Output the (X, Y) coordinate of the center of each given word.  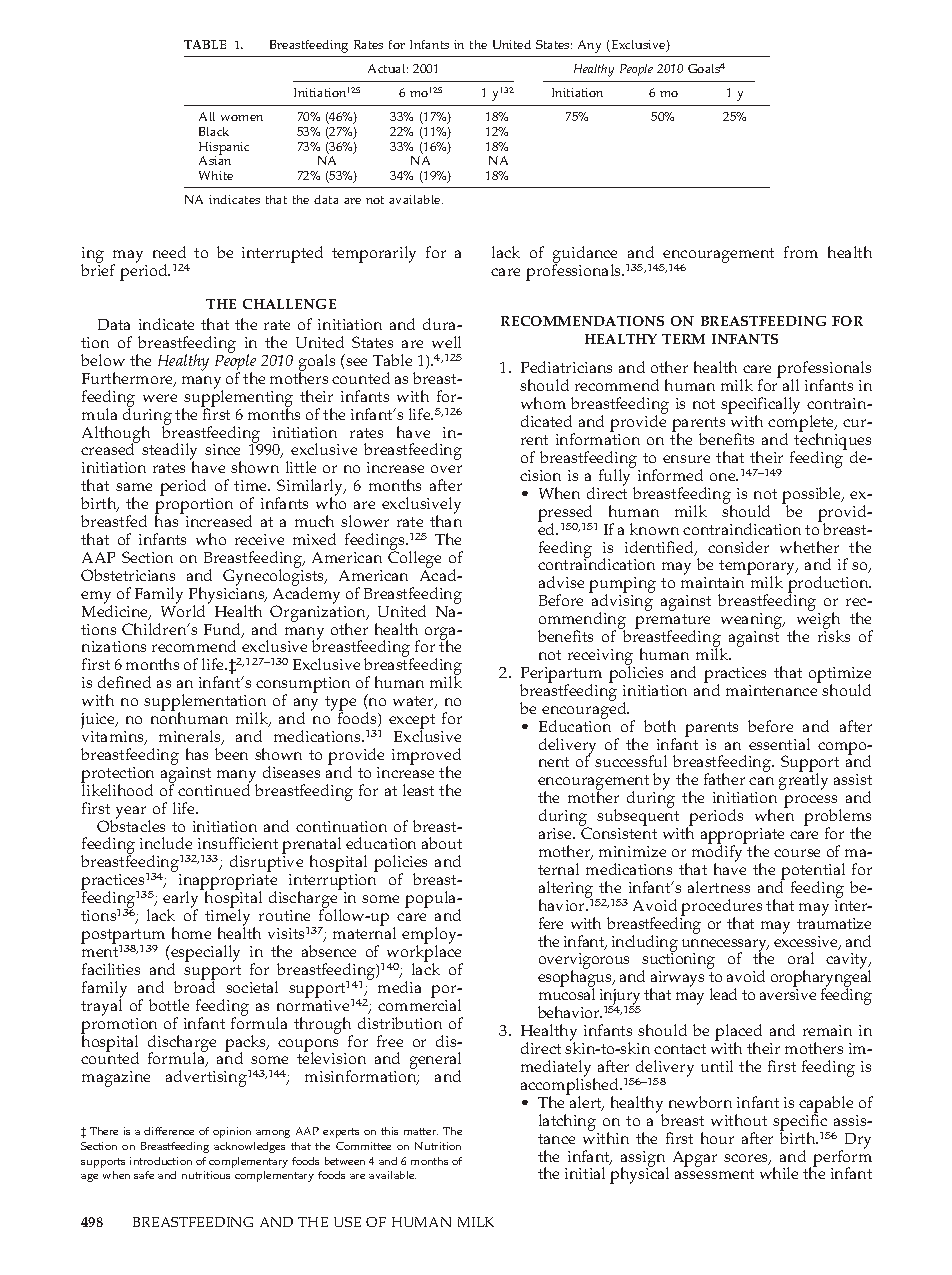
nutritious (206, 1175)
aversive (788, 994)
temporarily (374, 254)
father (724, 779)
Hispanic (224, 149)
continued (214, 789)
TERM (683, 339)
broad (194, 986)
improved (426, 757)
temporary (758, 569)
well (446, 342)
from (801, 252)
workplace (425, 953)
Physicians (228, 595)
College (414, 558)
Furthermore (128, 379)
